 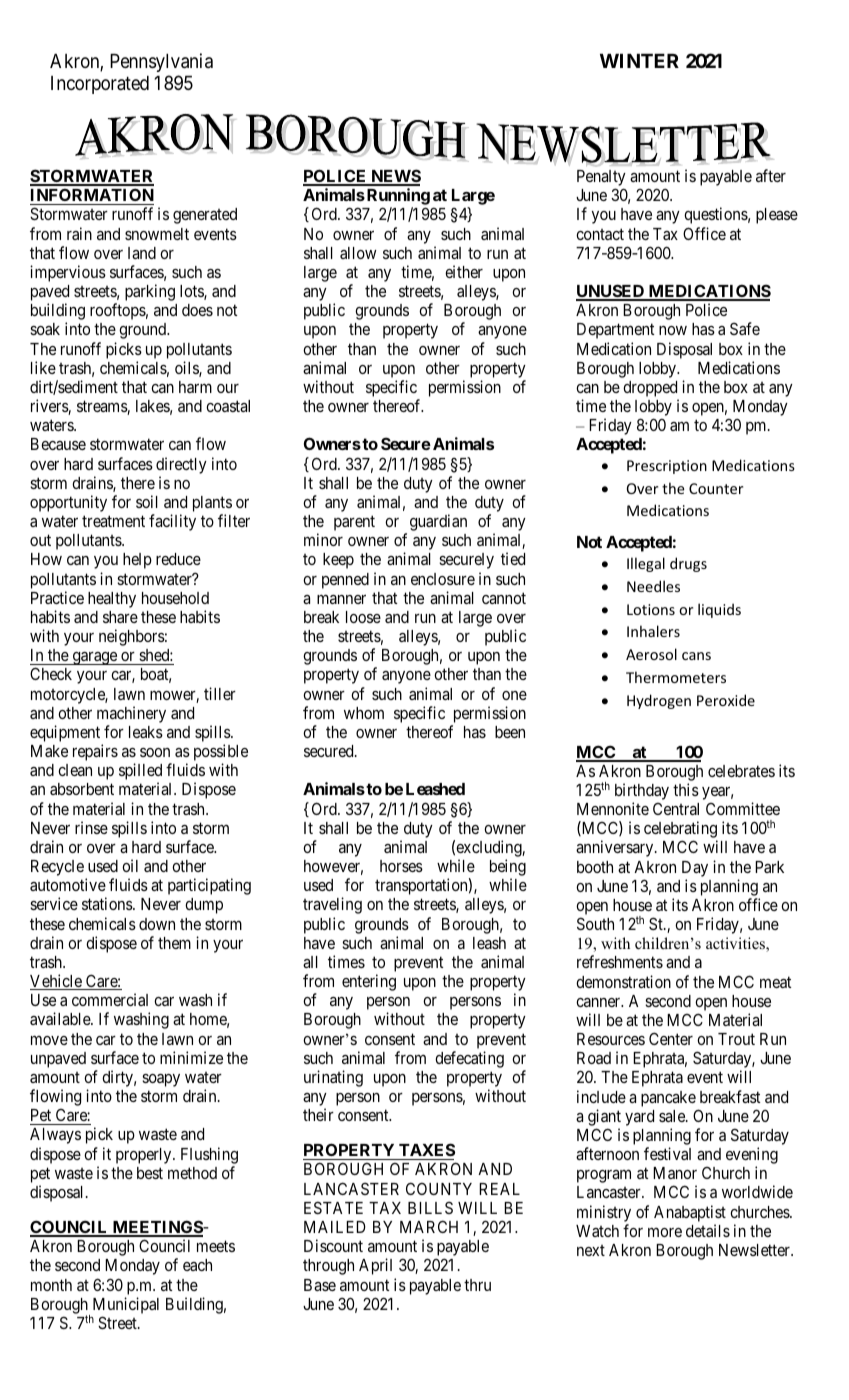 What do you see at coordinates (126, 1305) in the screenshot?
I see `Municipal` at bounding box center [126, 1305].
